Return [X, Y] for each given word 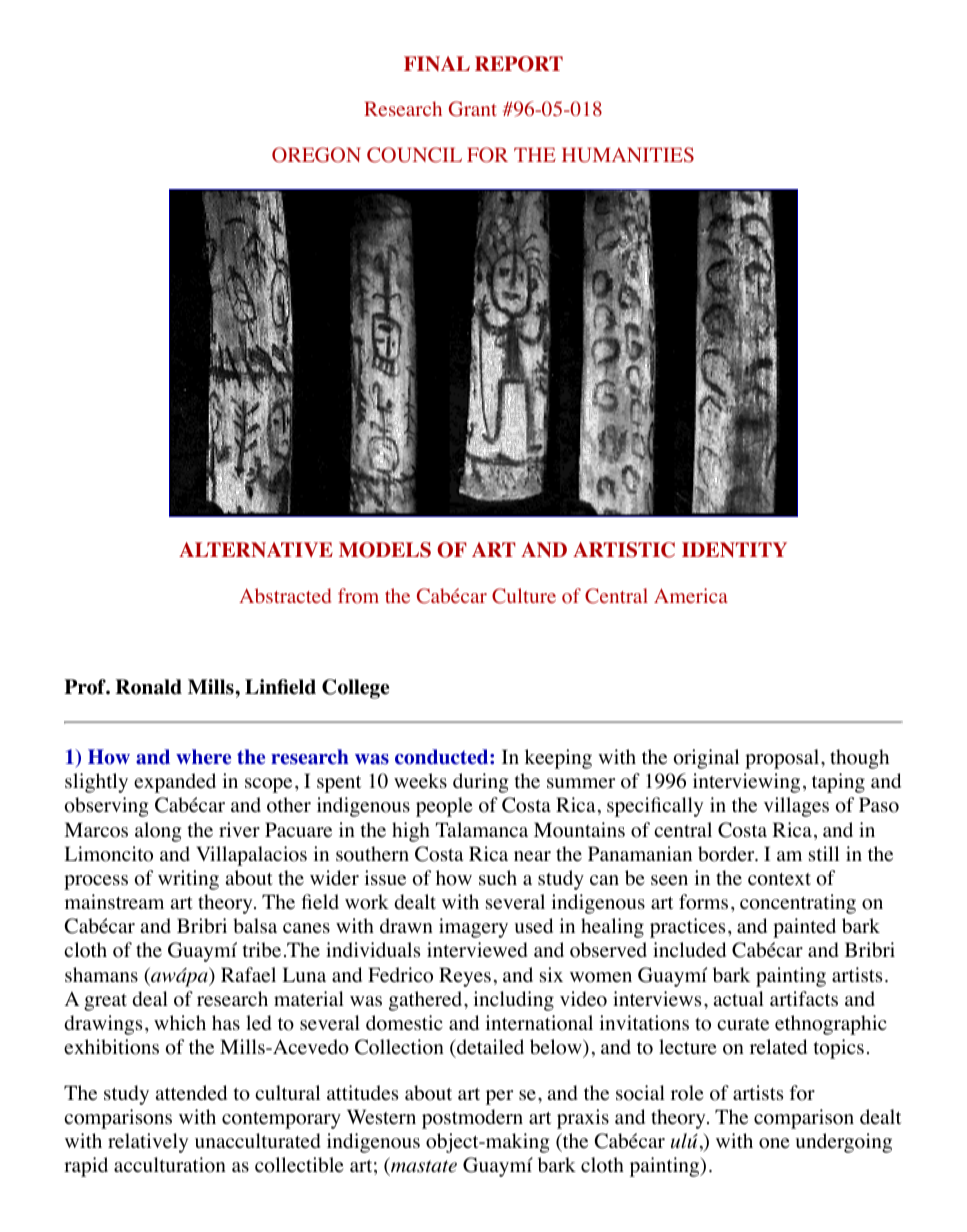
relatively [148, 1143]
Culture [524, 596]
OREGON [316, 155]
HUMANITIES [628, 155]
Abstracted [285, 595]
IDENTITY [734, 550]
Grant [473, 109]
